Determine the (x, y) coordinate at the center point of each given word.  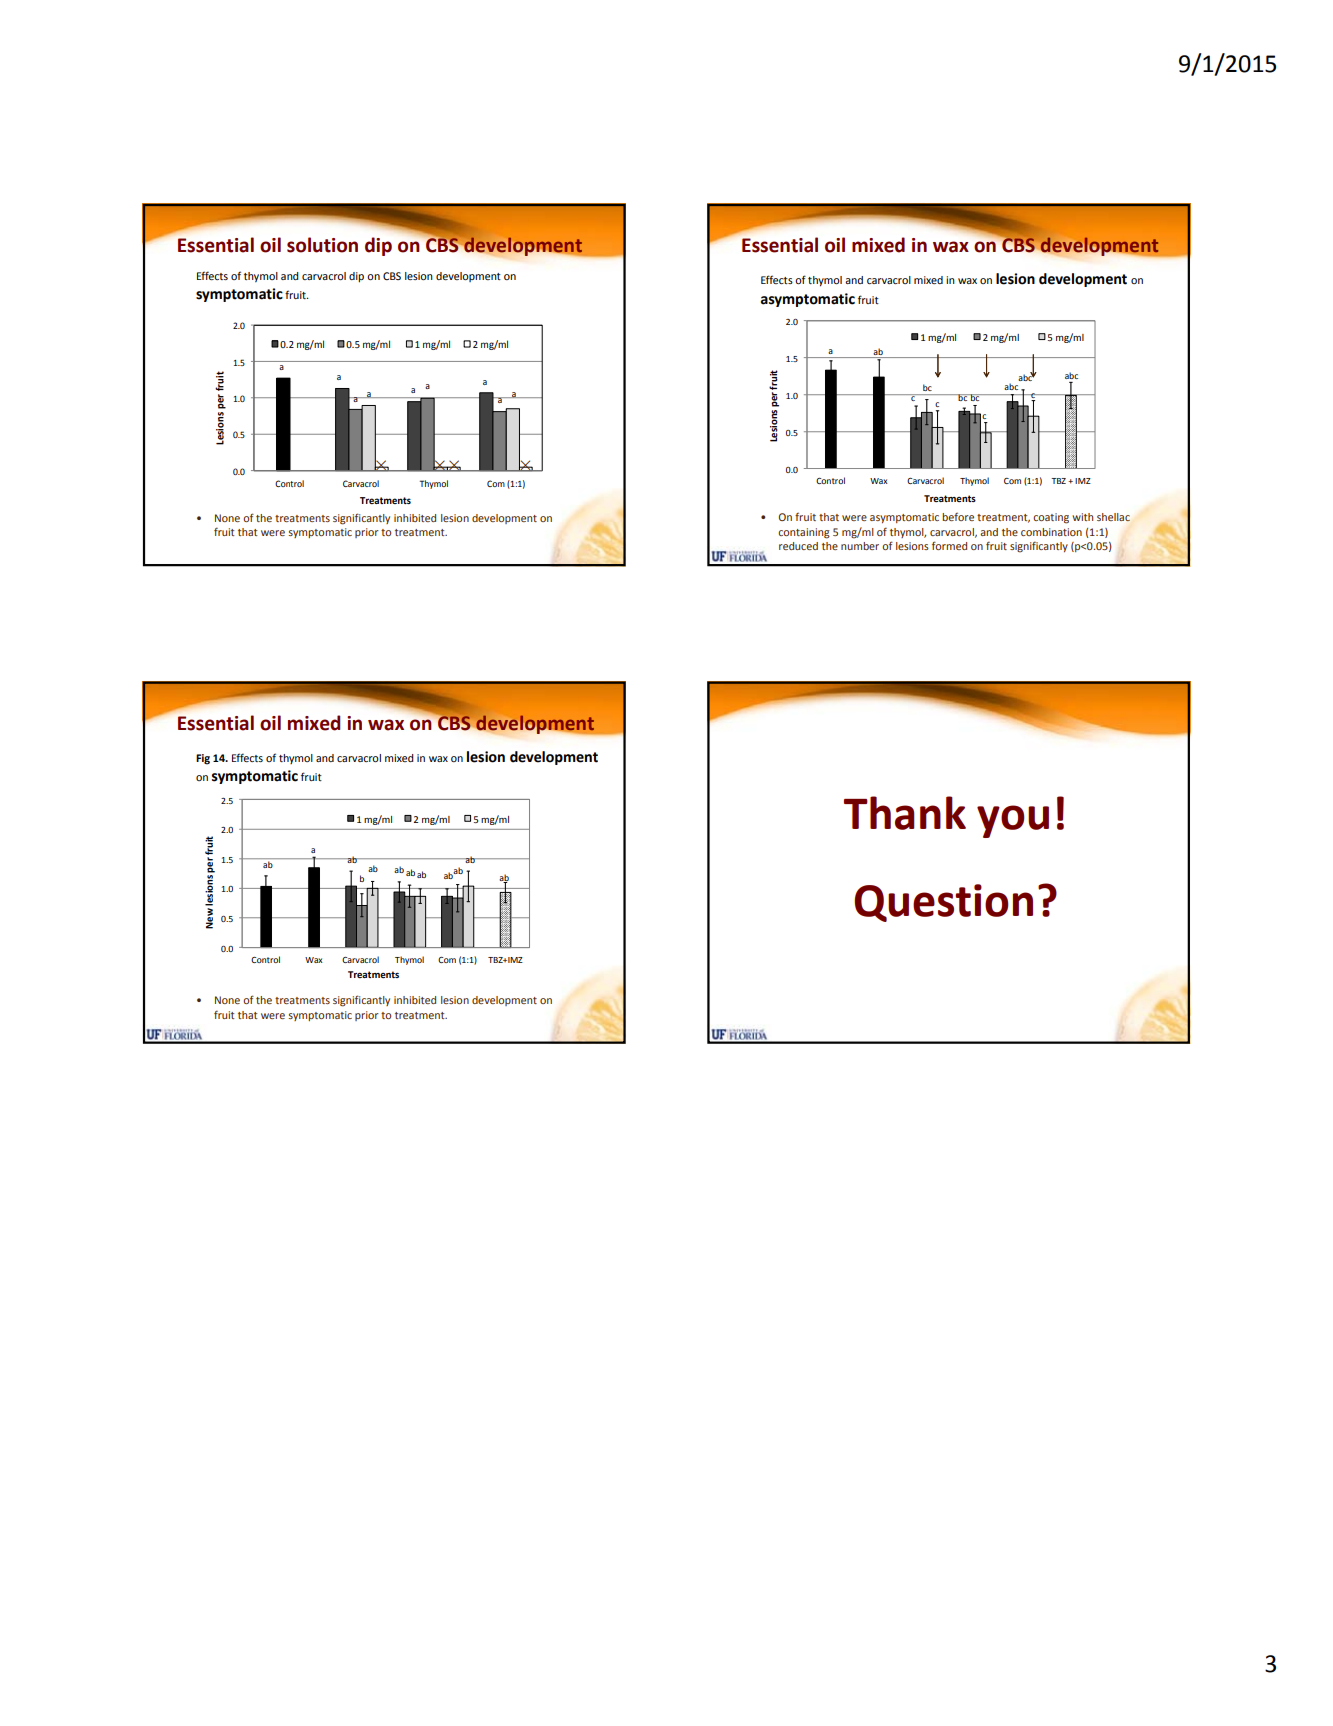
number (860, 546)
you (1013, 821)
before (958, 516)
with (1082, 517)
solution (322, 245)
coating (1051, 518)
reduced (798, 546)
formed (949, 545)
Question (943, 903)
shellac (1113, 517)
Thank (905, 813)
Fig (203, 759)
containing (804, 533)
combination (1051, 532)
